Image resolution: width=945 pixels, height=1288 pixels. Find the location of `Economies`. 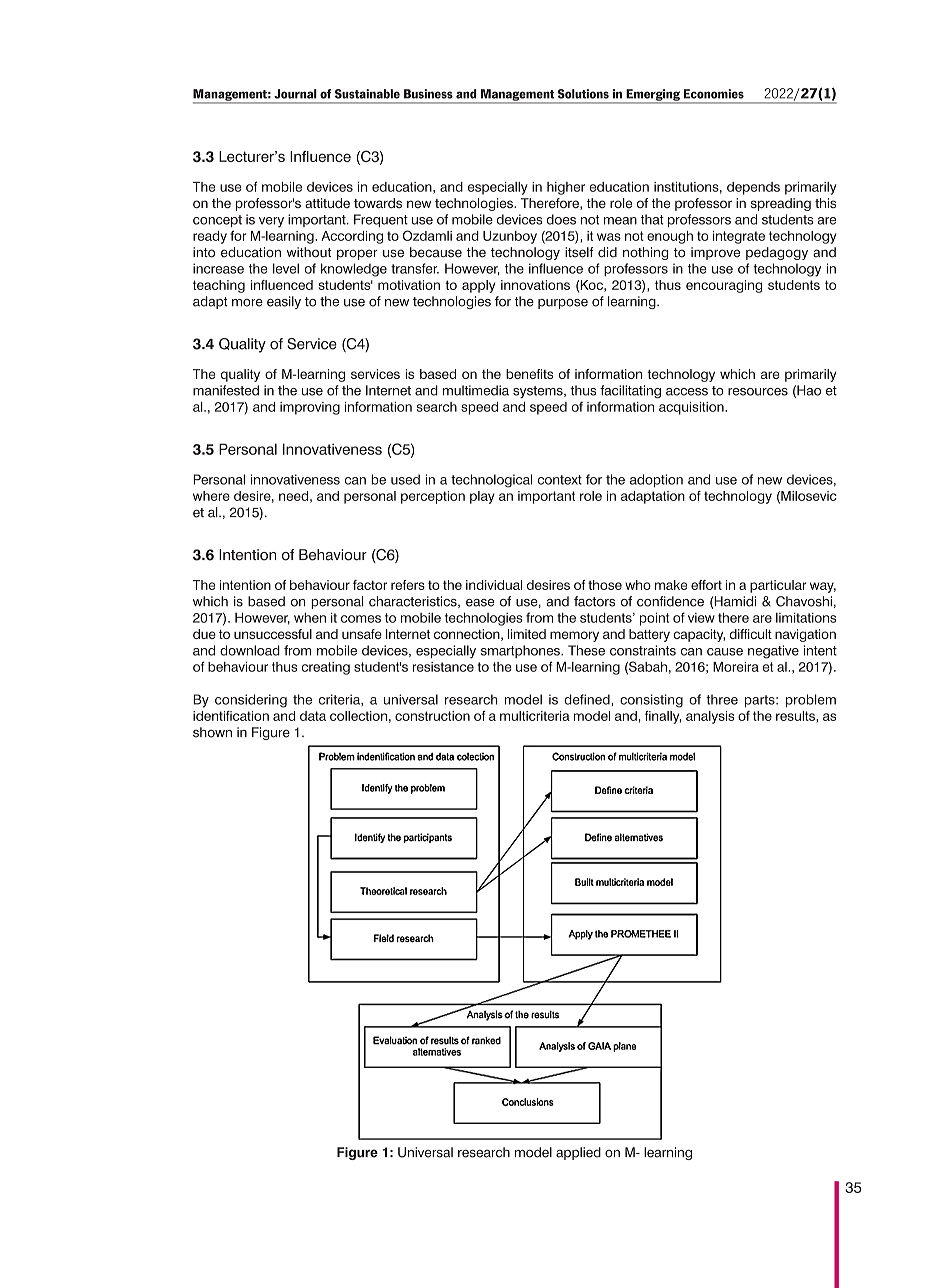

Economies is located at coordinates (714, 94).
